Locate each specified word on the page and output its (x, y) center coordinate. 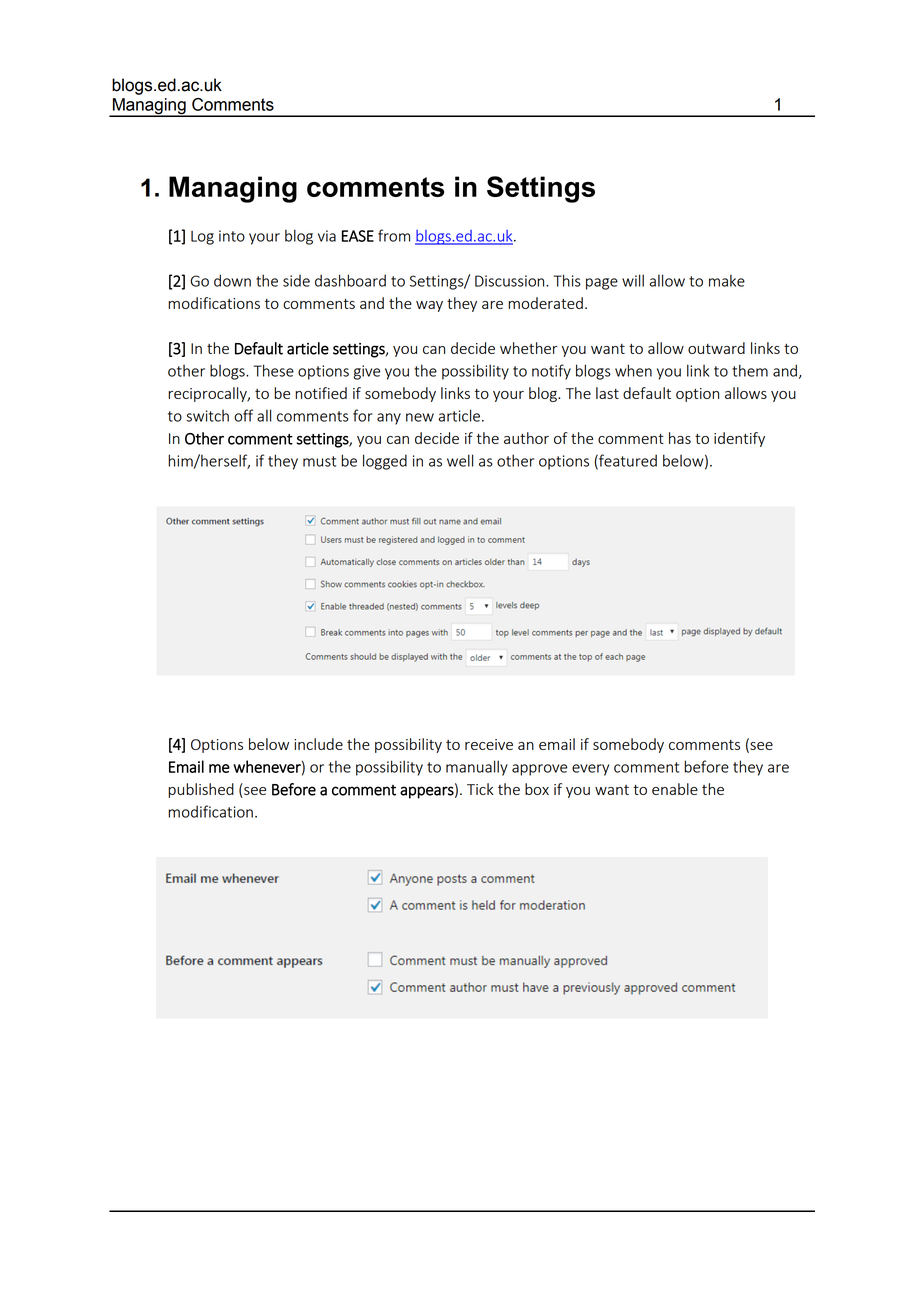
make (727, 280)
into (232, 236)
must (319, 461)
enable (675, 789)
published (201, 790)
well (460, 460)
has (680, 438)
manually (477, 768)
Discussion (511, 281)
